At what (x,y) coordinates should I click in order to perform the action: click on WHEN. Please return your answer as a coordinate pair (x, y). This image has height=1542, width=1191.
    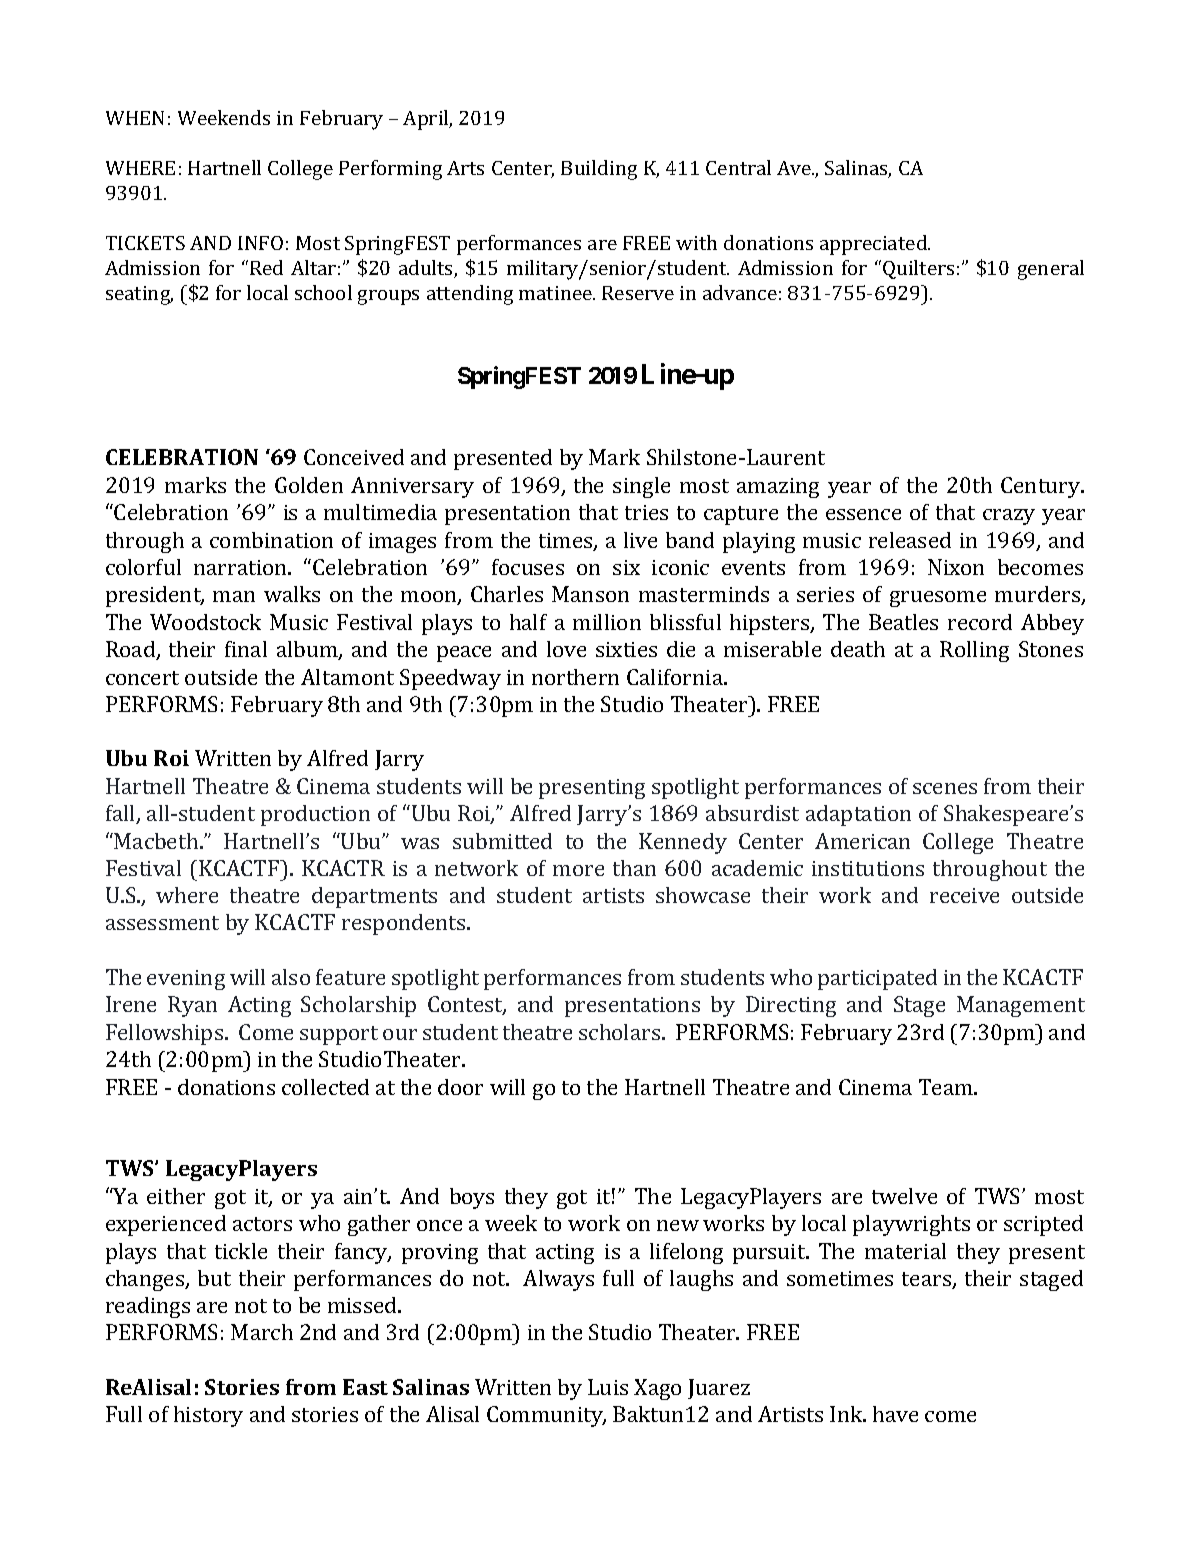
    Looking at the image, I should click on (135, 118).
